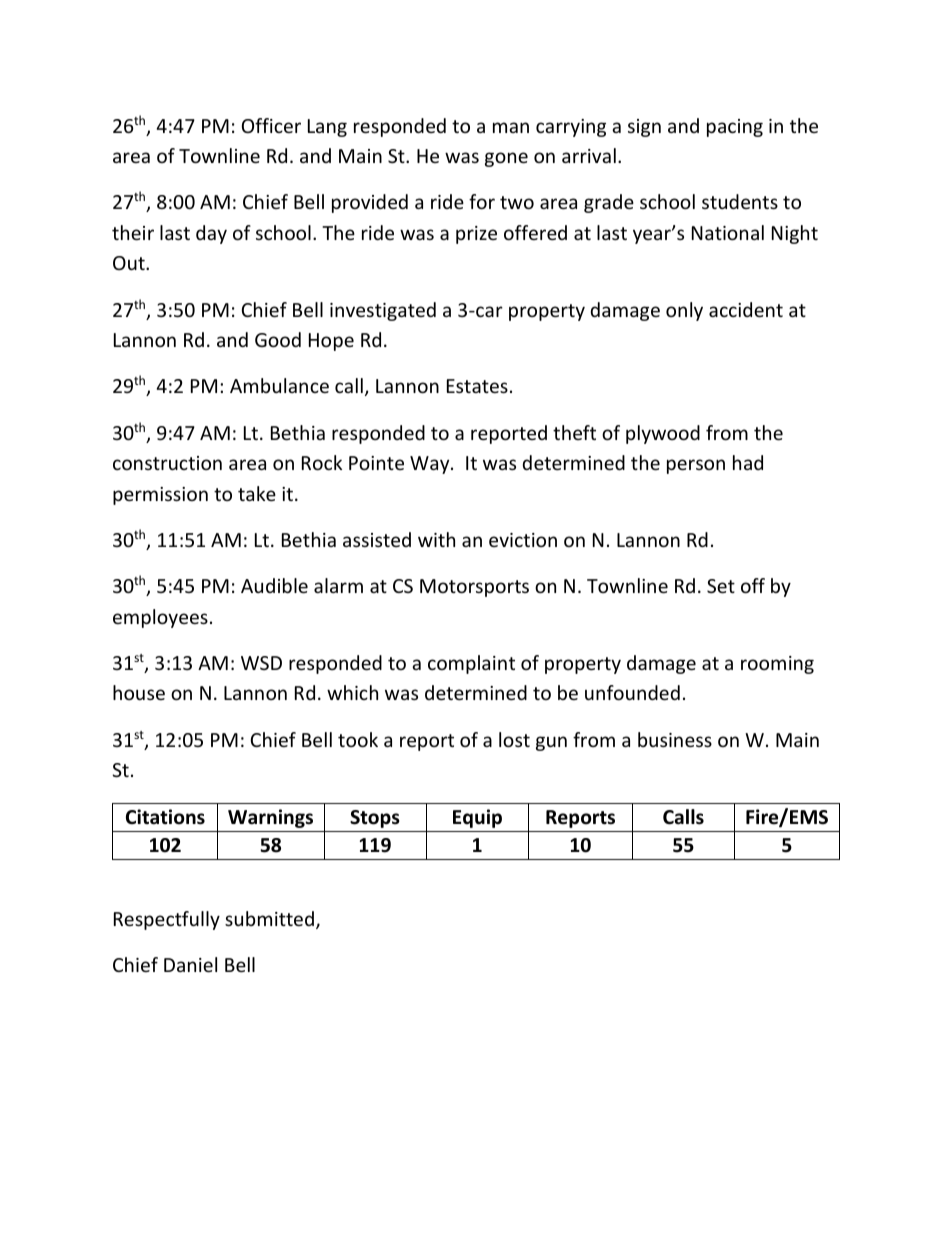  What do you see at coordinates (735, 128) in the screenshot?
I see `pacing` at bounding box center [735, 128].
